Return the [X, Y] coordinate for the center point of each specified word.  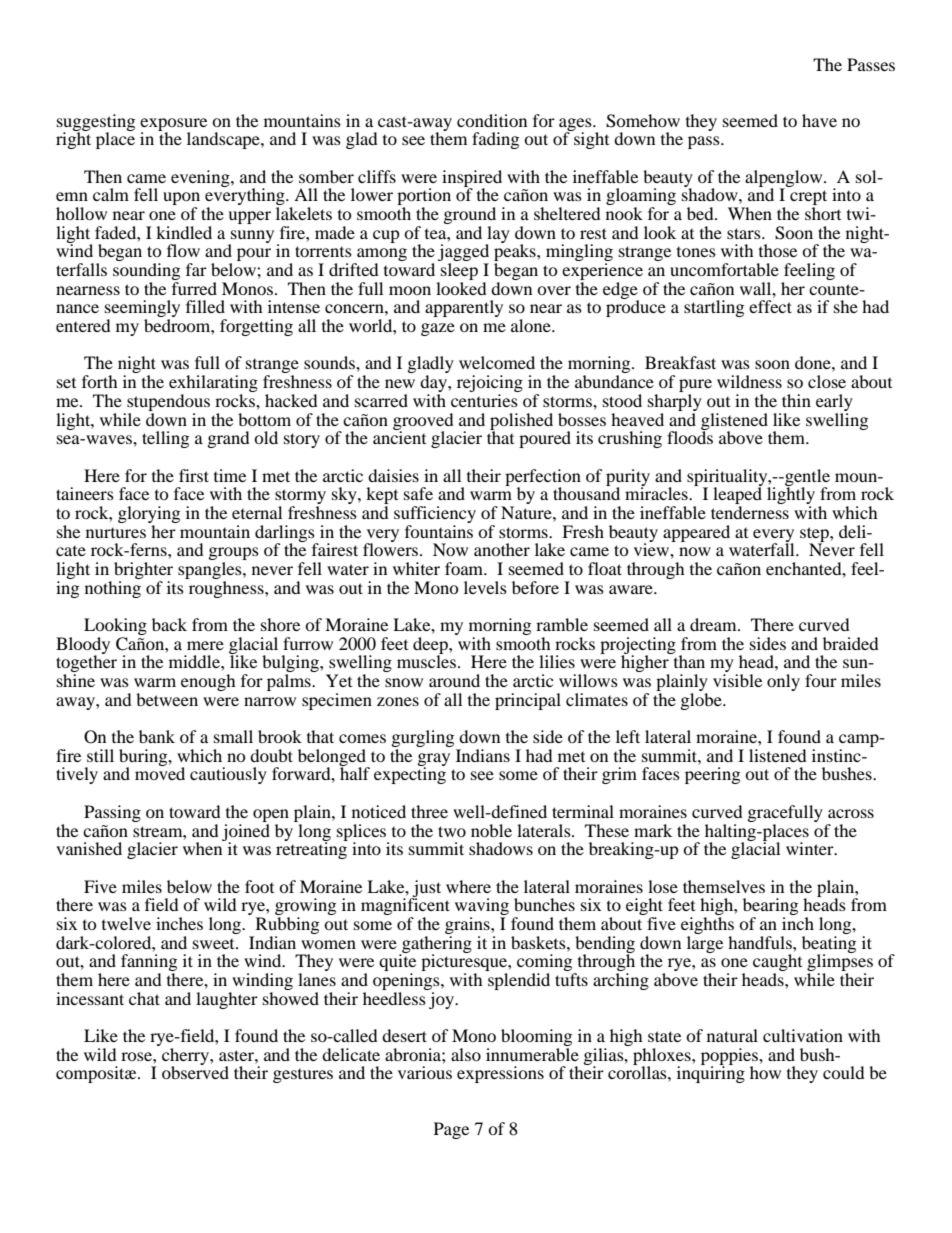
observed [195, 1071]
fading [495, 140]
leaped [737, 496]
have [819, 120]
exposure [173, 125]
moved [160, 772]
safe [418, 493]
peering [712, 775]
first [194, 475]
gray [434, 760]
